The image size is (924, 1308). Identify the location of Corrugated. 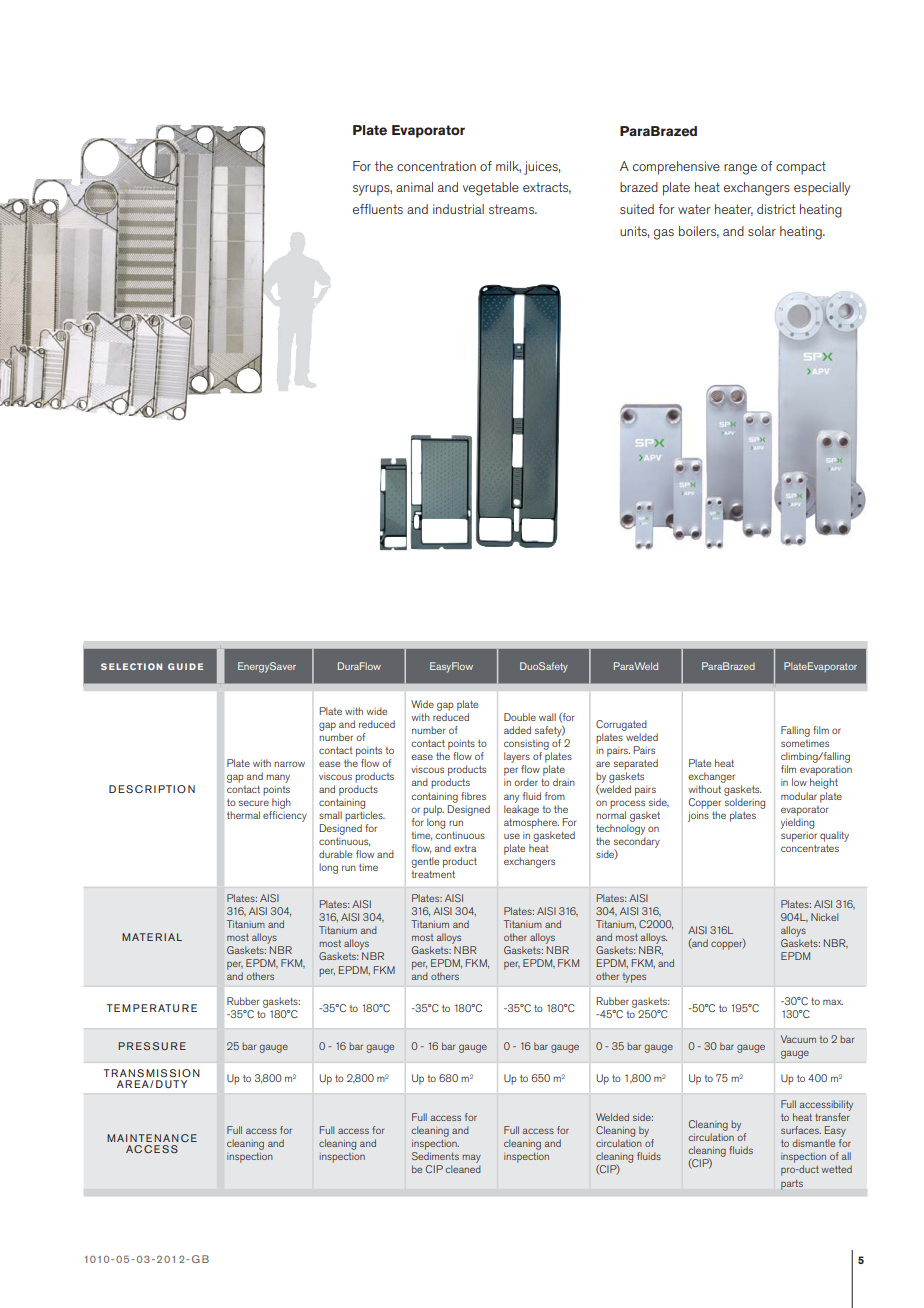
(621, 725).
